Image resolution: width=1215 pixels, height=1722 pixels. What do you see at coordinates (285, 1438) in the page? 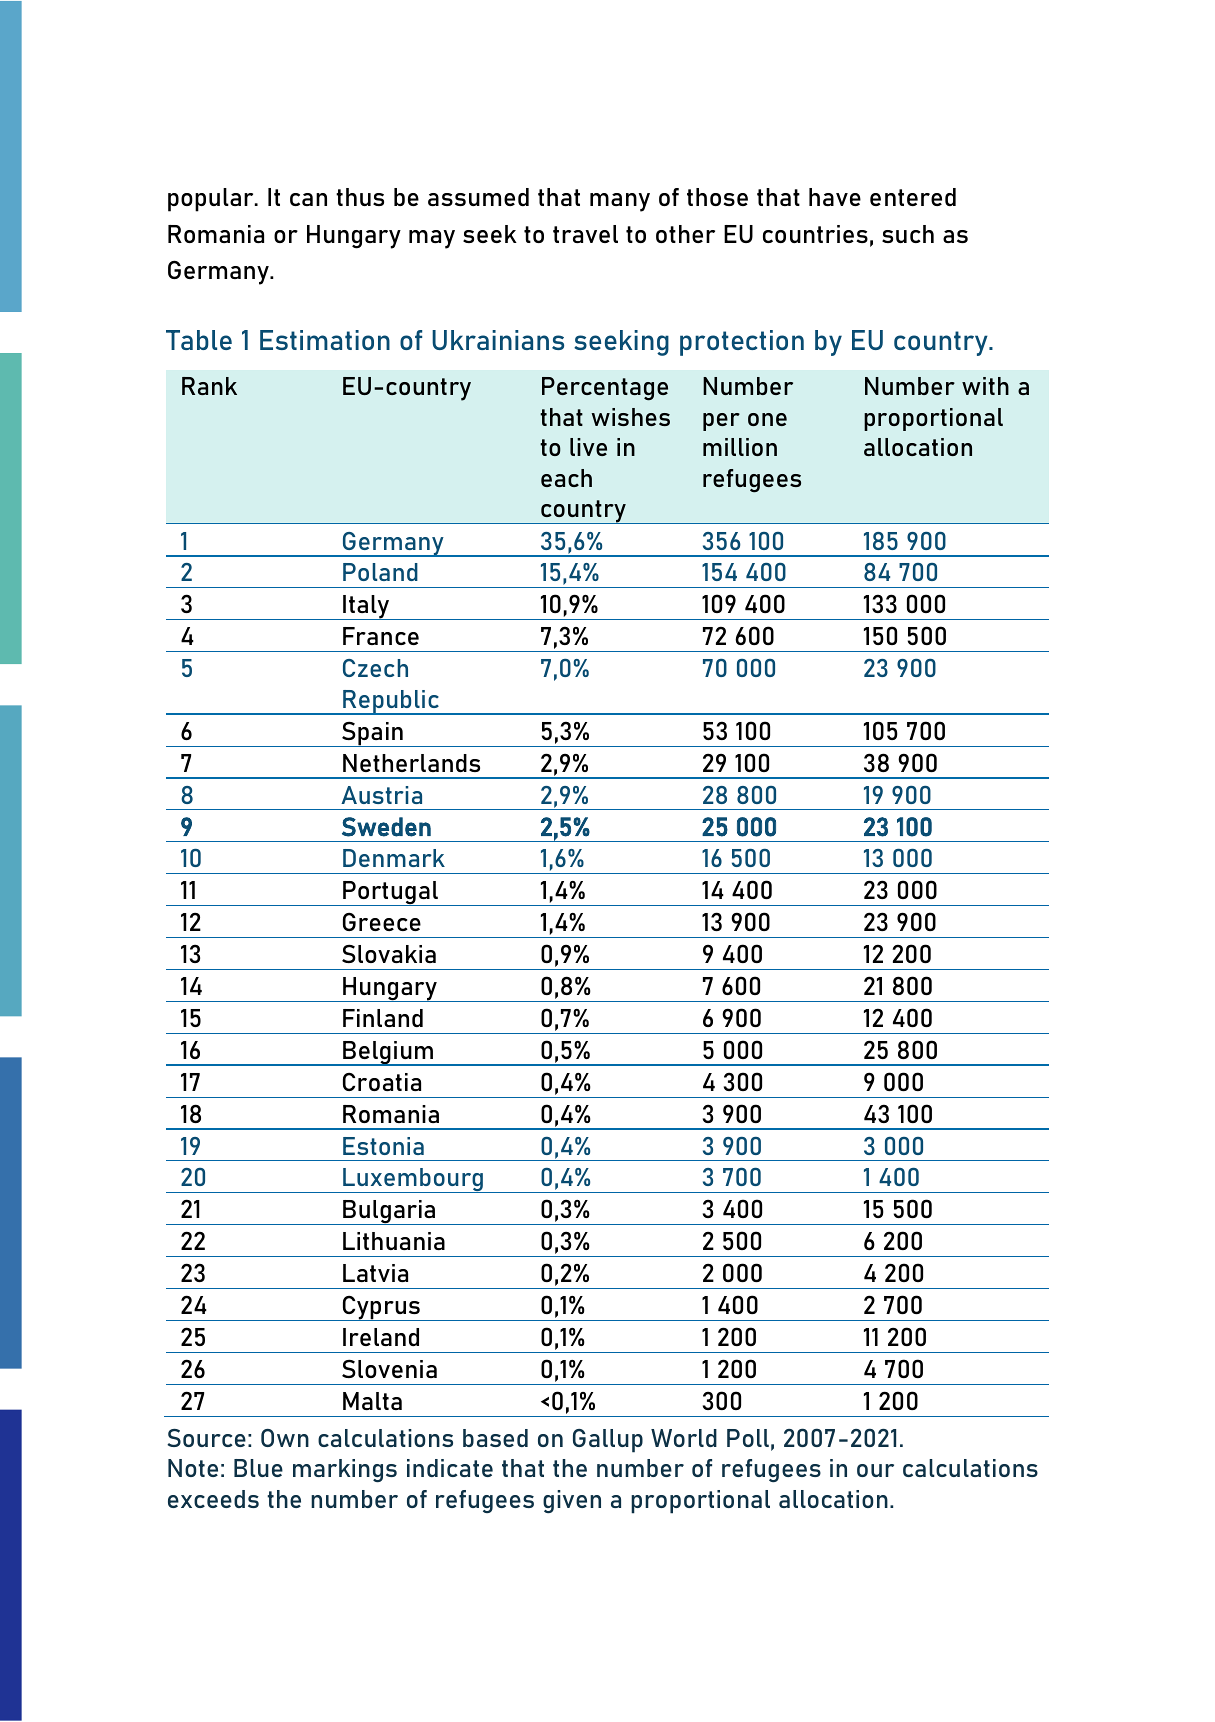
I see `Own` at bounding box center [285, 1438].
